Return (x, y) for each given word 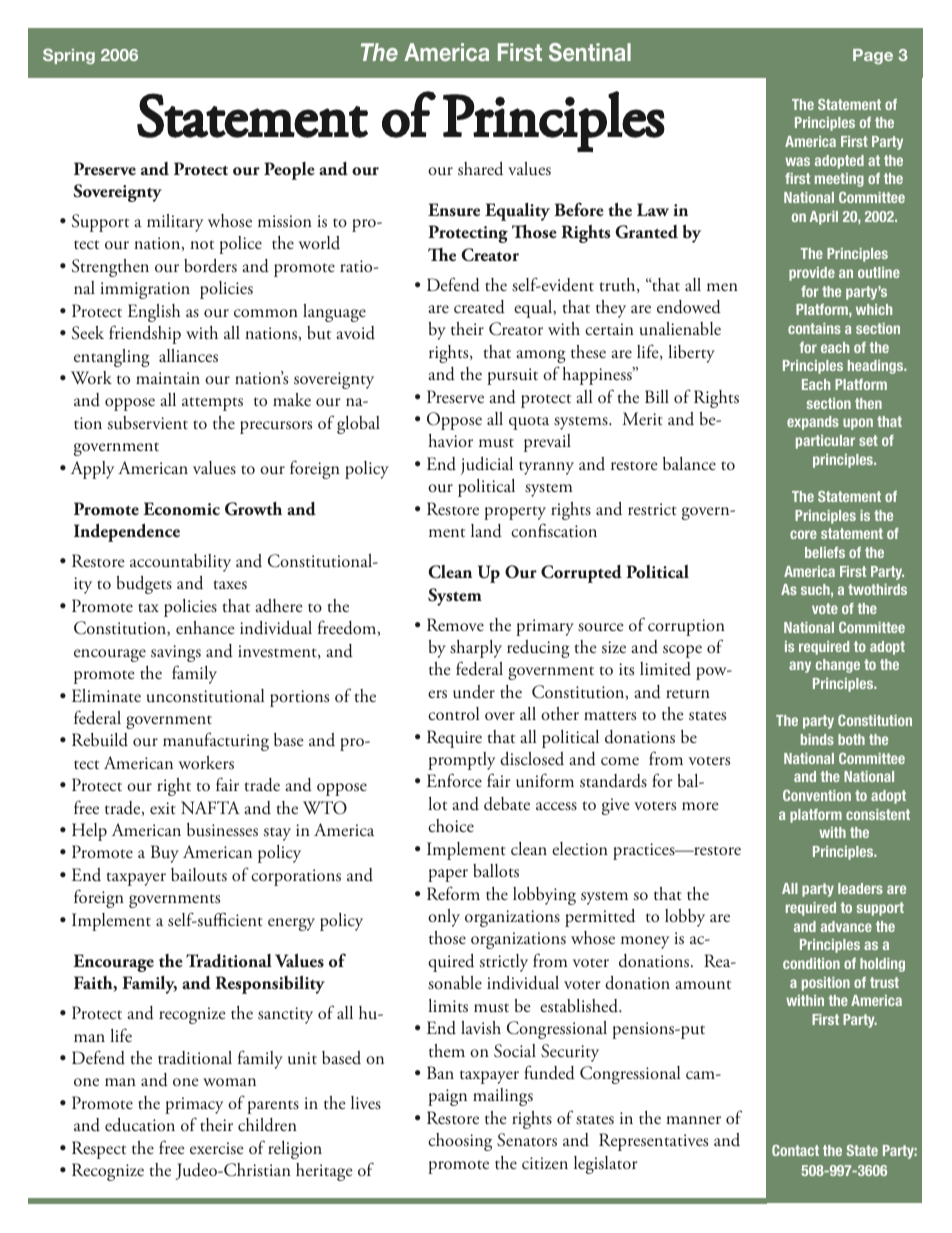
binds (817, 739)
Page (873, 56)
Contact (795, 1150)
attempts (212, 404)
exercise (217, 1148)
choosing (460, 1142)
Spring (69, 56)
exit (163, 808)
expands (813, 423)
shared (480, 169)
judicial (486, 466)
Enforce (454, 780)
